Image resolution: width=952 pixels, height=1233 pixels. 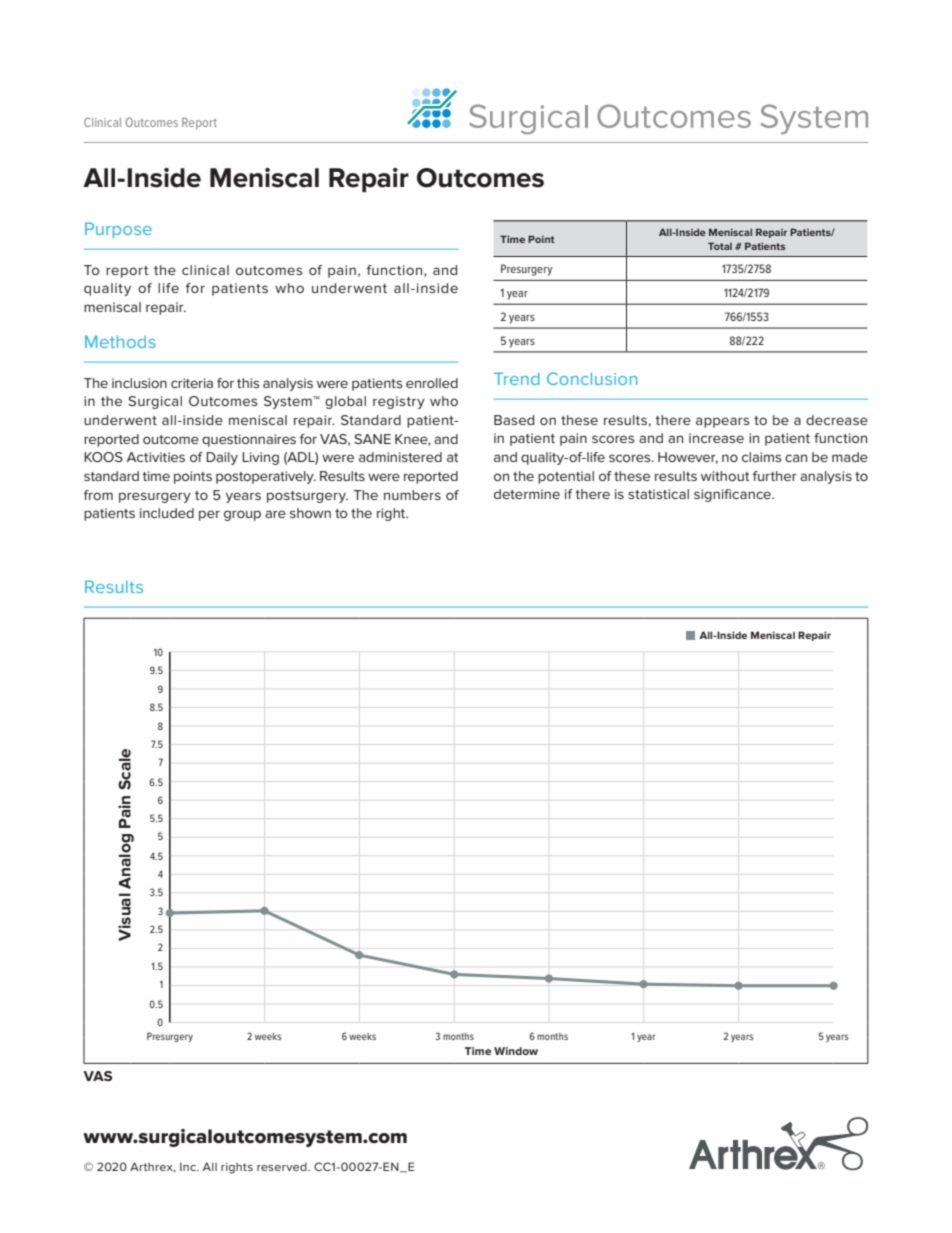 What do you see at coordinates (733, 495) in the screenshot?
I see `significance` at bounding box center [733, 495].
